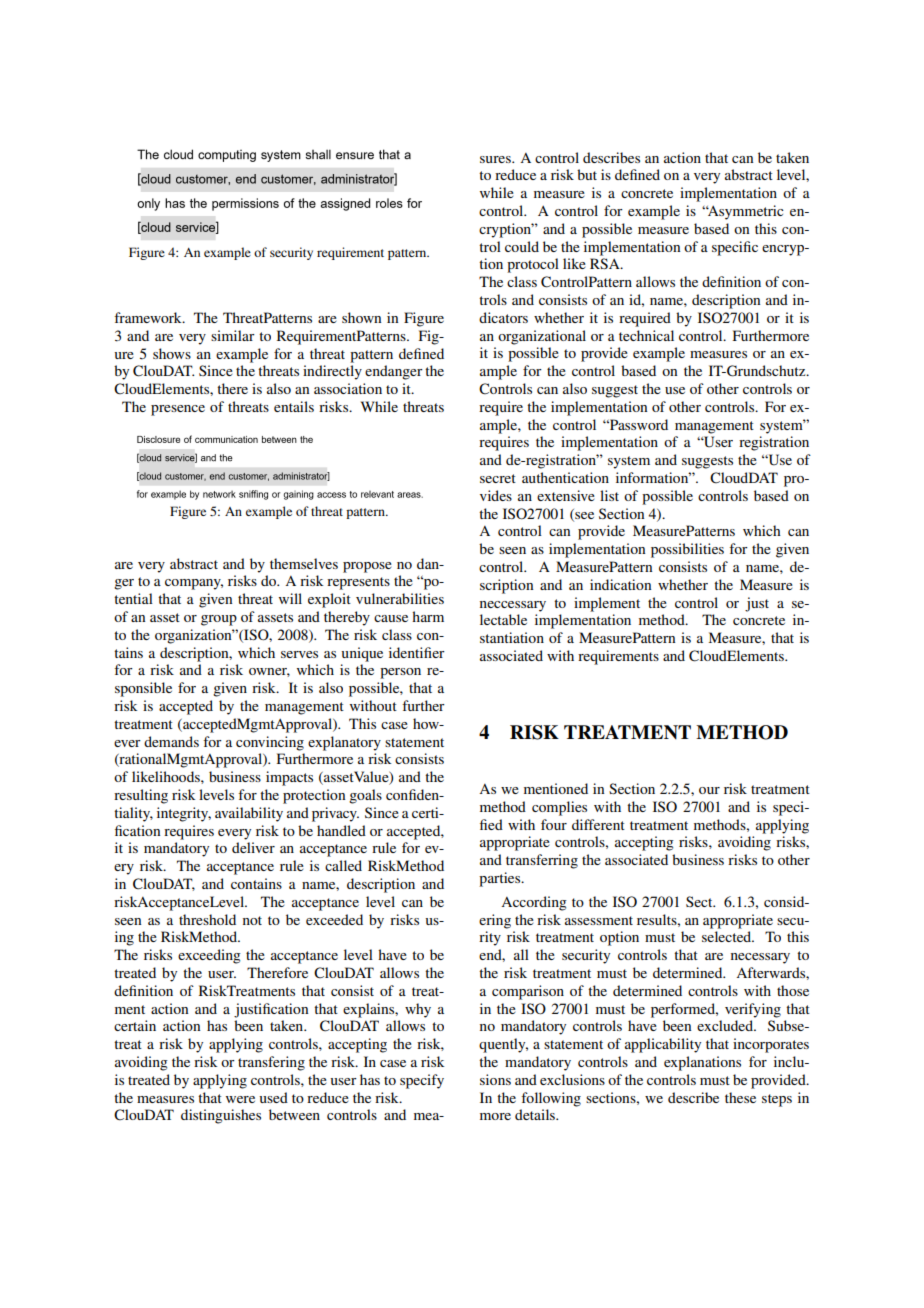 The image size is (924, 1308). Describe the element at coordinates (536, 1114) in the screenshot. I see `details` at that location.
